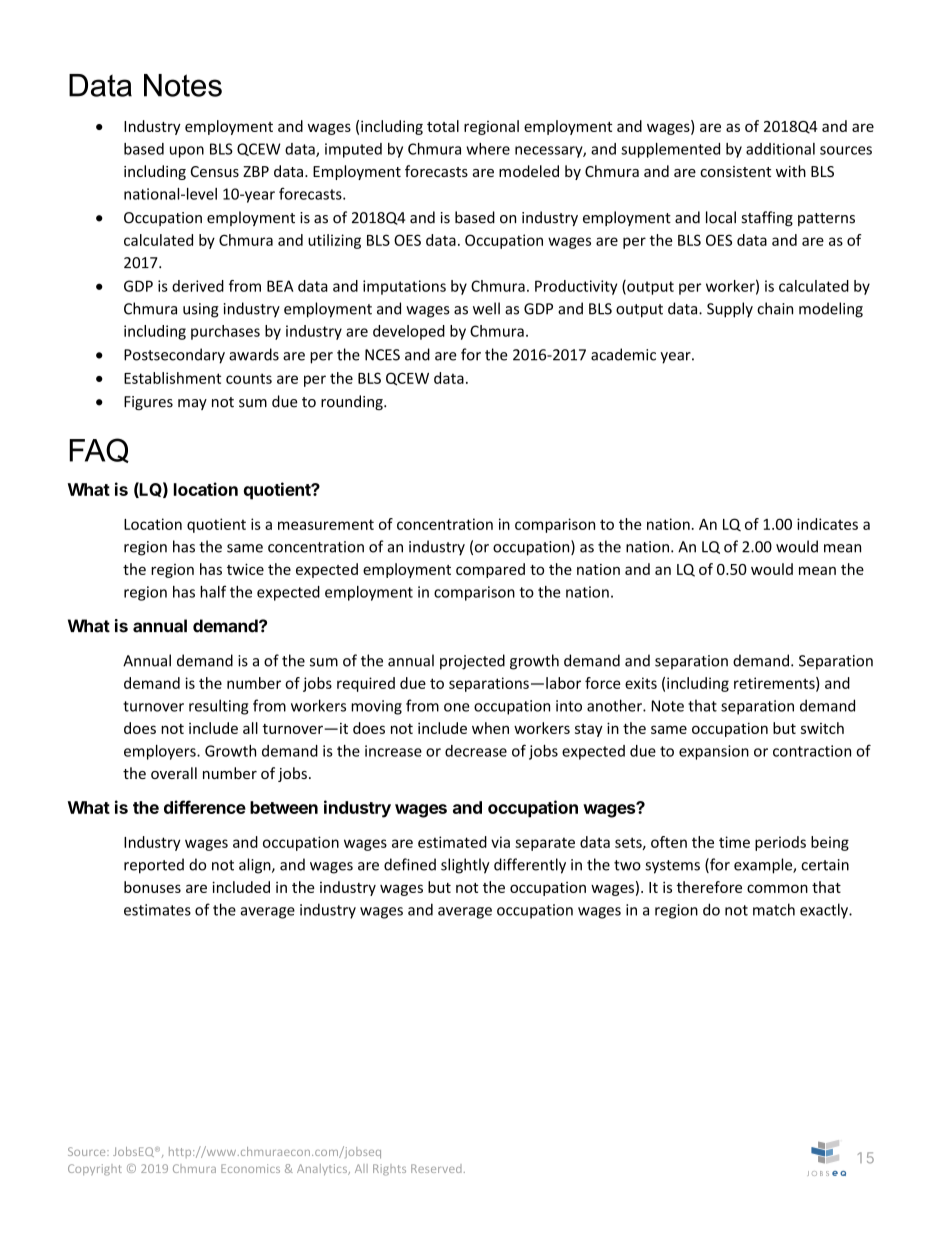 This screenshot has height=1233, width=952. What do you see at coordinates (250, 1168) in the screenshot?
I see `Economics` at bounding box center [250, 1168].
